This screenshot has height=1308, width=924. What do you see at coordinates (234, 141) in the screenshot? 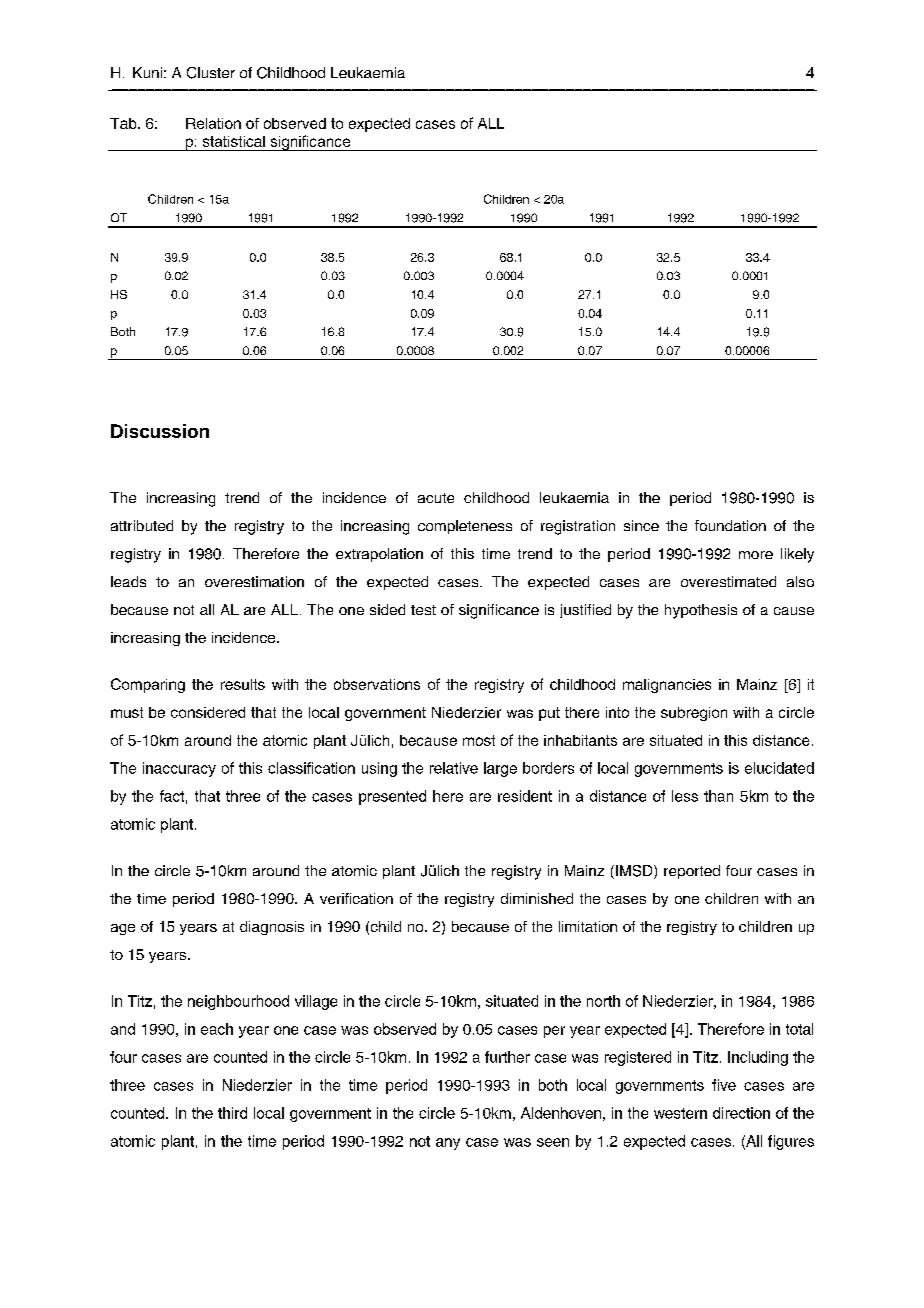
I see `statistical` at bounding box center [234, 141].
